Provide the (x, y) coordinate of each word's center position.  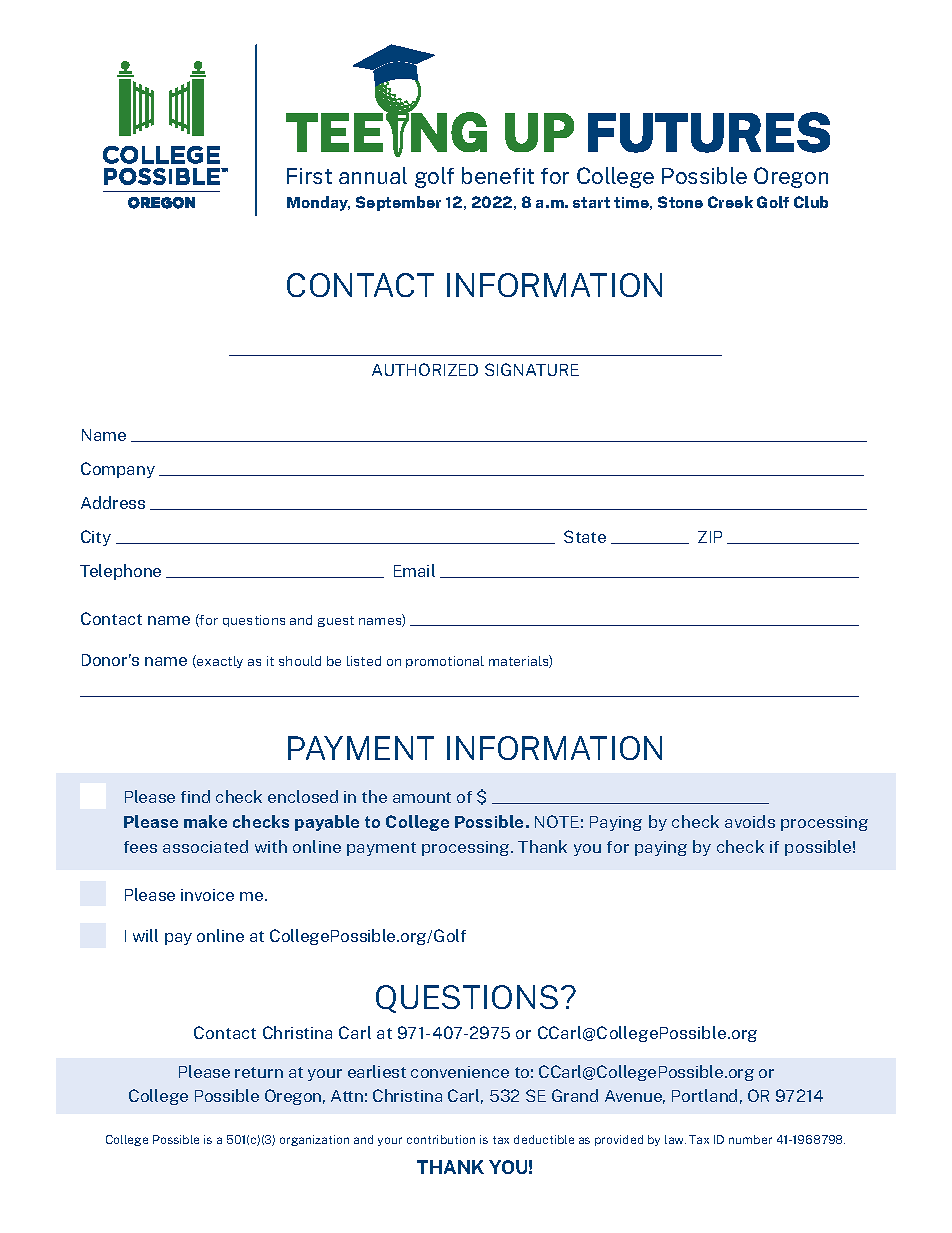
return (259, 1072)
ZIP (710, 537)
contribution (441, 1139)
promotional (445, 662)
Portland (704, 1095)
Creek (730, 202)
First (309, 176)
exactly (219, 661)
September (398, 203)
